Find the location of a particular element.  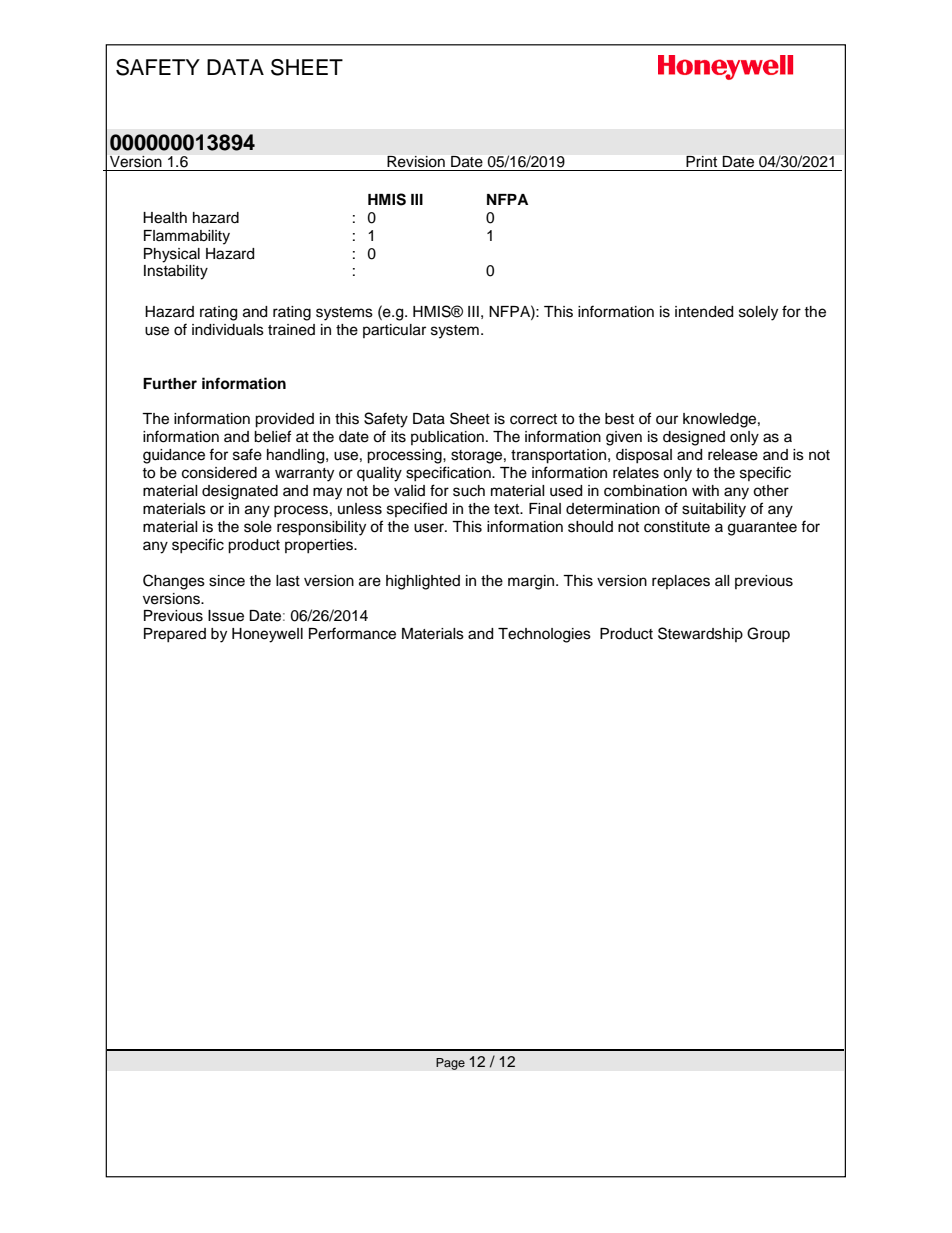

Page is located at coordinates (450, 1064).
